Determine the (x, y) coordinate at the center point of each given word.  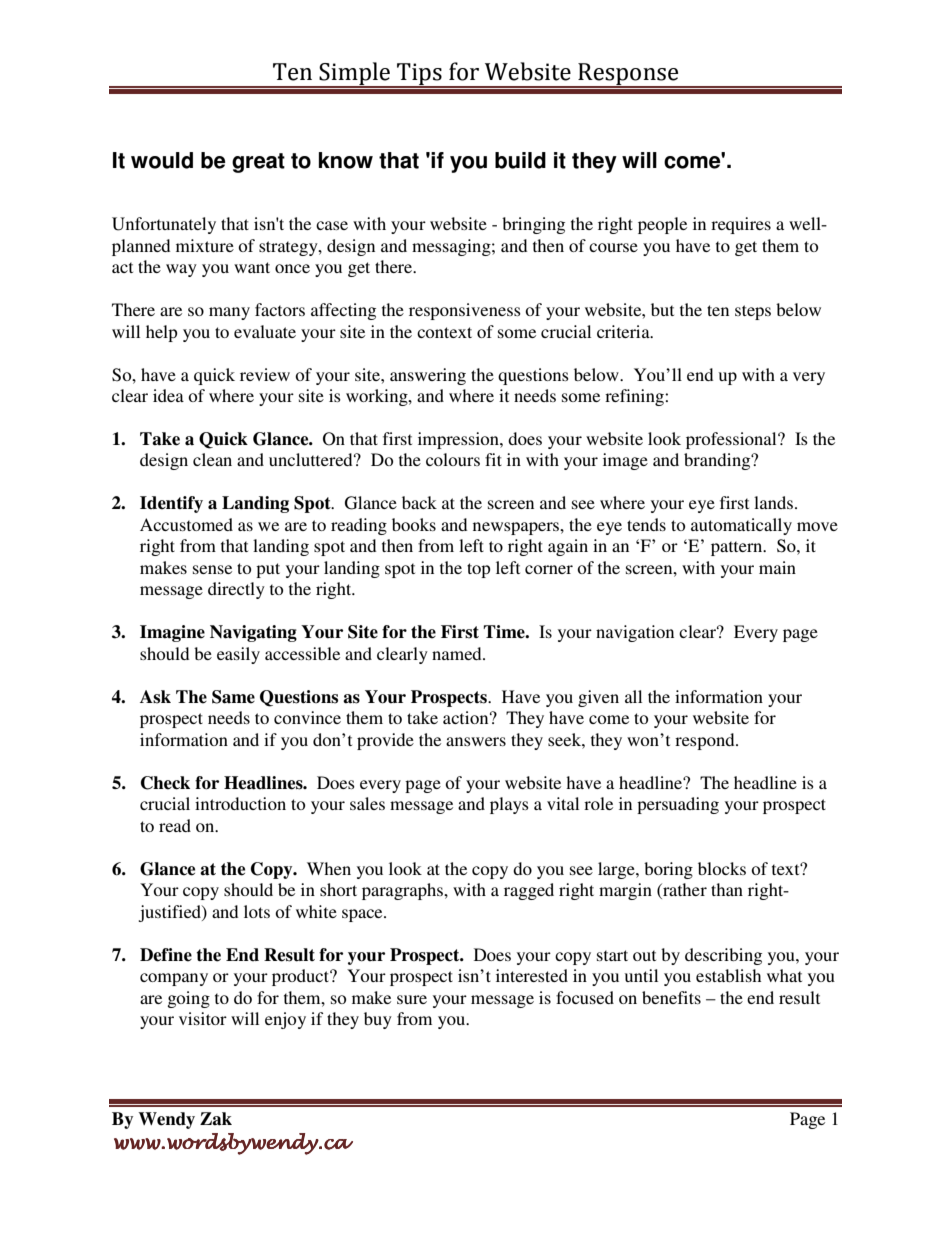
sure (412, 999)
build (520, 160)
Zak (216, 1119)
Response (628, 75)
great (258, 163)
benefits (671, 997)
